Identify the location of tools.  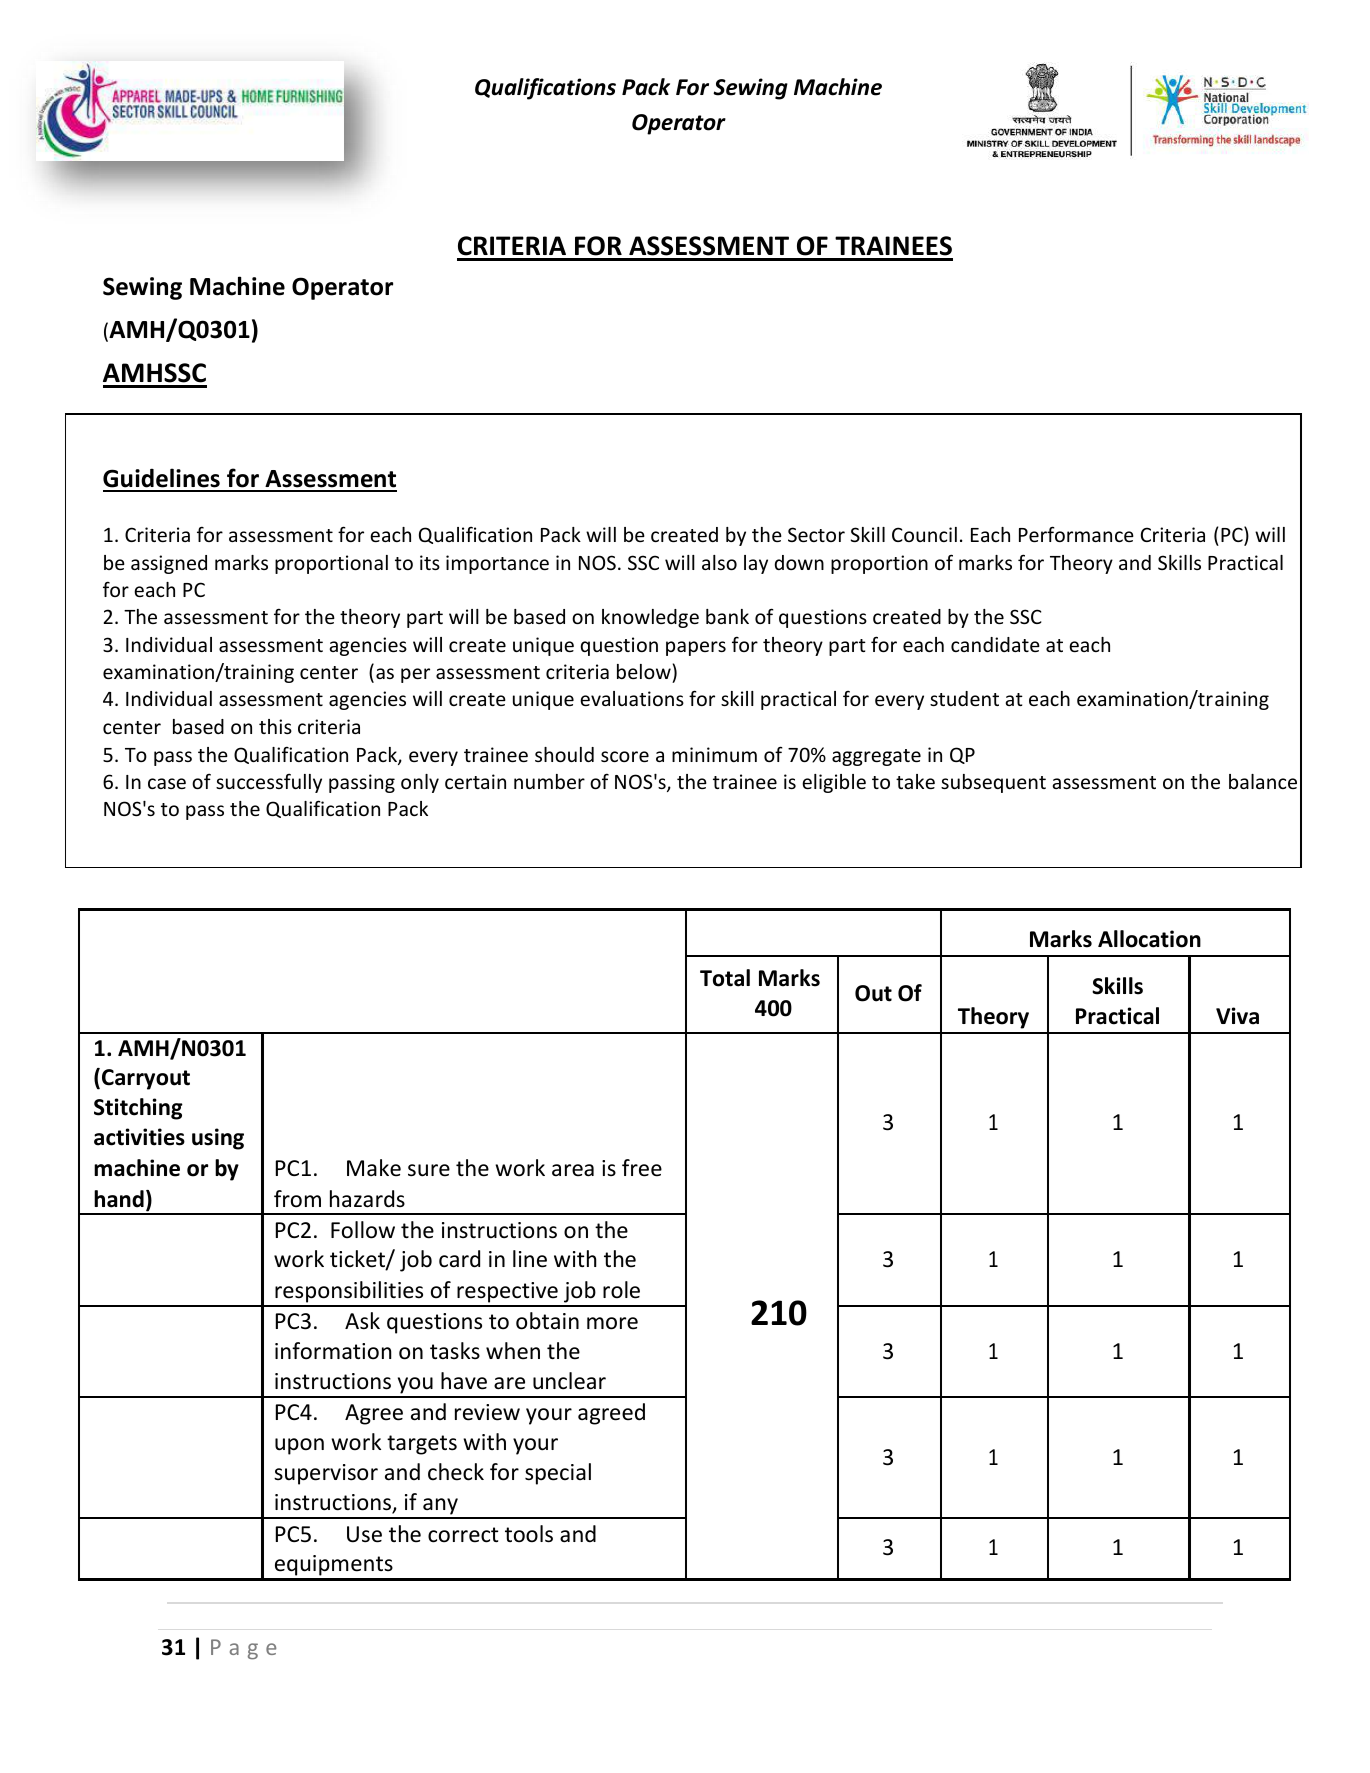
(529, 1534).
